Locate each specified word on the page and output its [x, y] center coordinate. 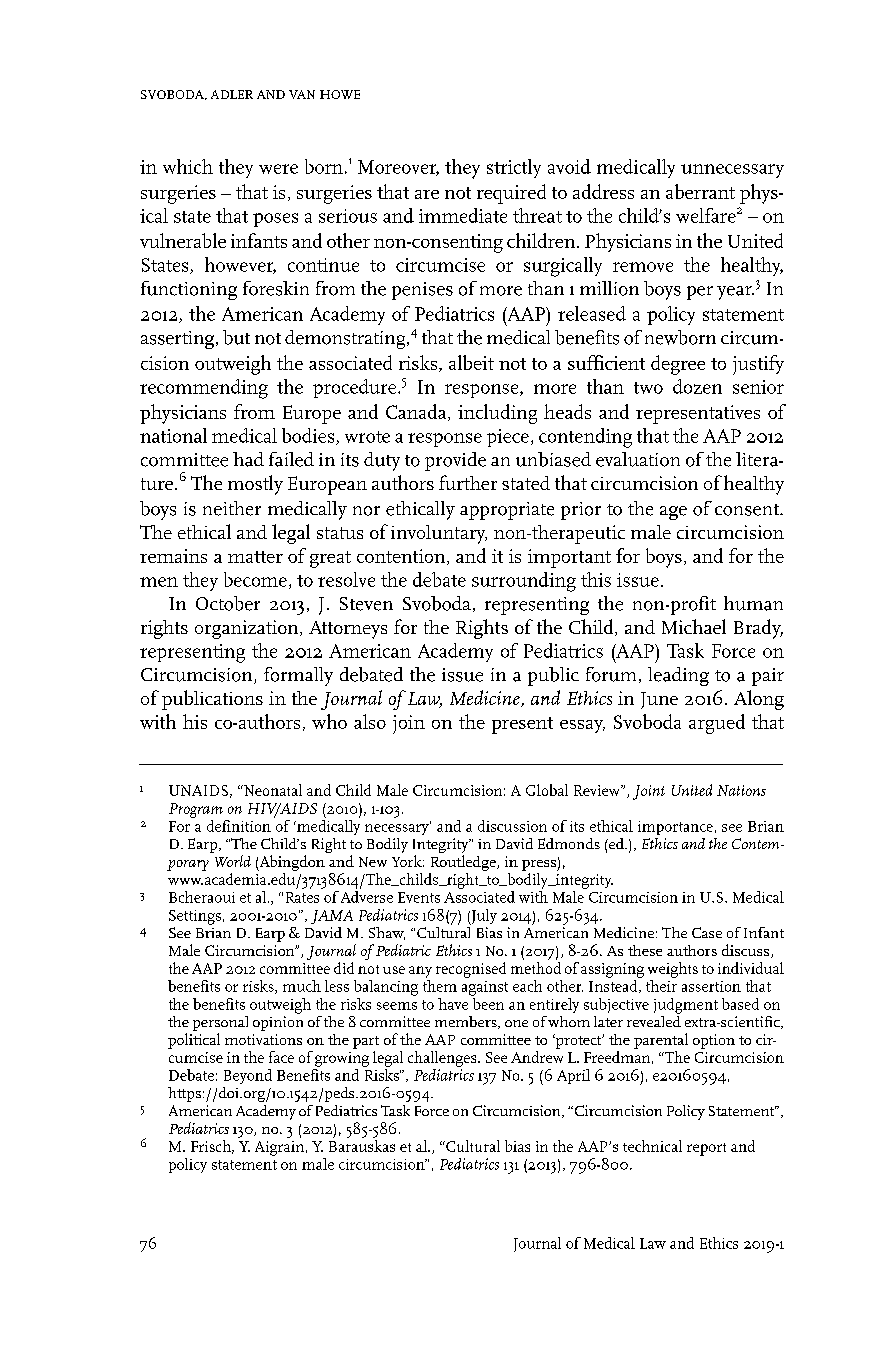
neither [232, 508]
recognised [471, 970]
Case [707, 932]
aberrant [700, 191]
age [673, 513]
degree [678, 365]
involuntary [439, 534]
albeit [471, 362]
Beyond [248, 1076]
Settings [195, 917]
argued [717, 724]
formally [298, 676]
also [370, 721]
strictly [514, 168]
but [236, 337]
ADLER [232, 94]
